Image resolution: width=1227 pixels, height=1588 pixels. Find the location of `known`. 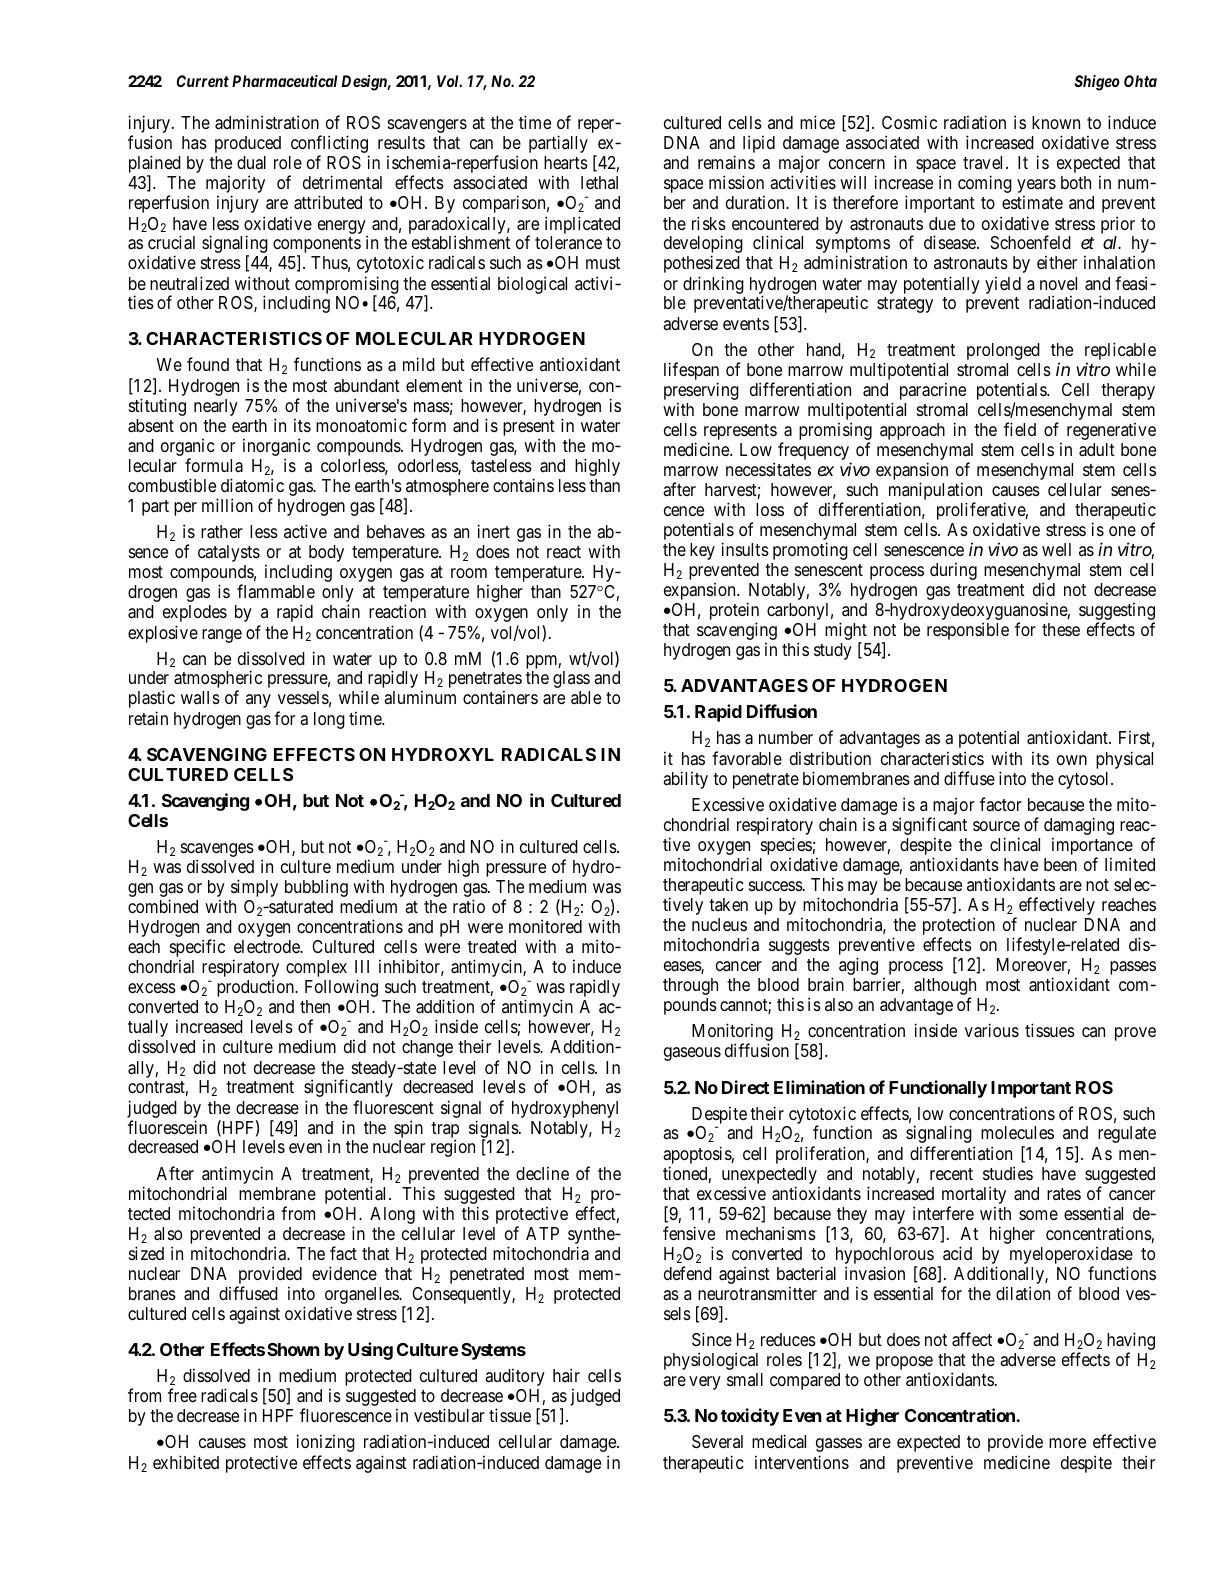

known is located at coordinates (1056, 122).
